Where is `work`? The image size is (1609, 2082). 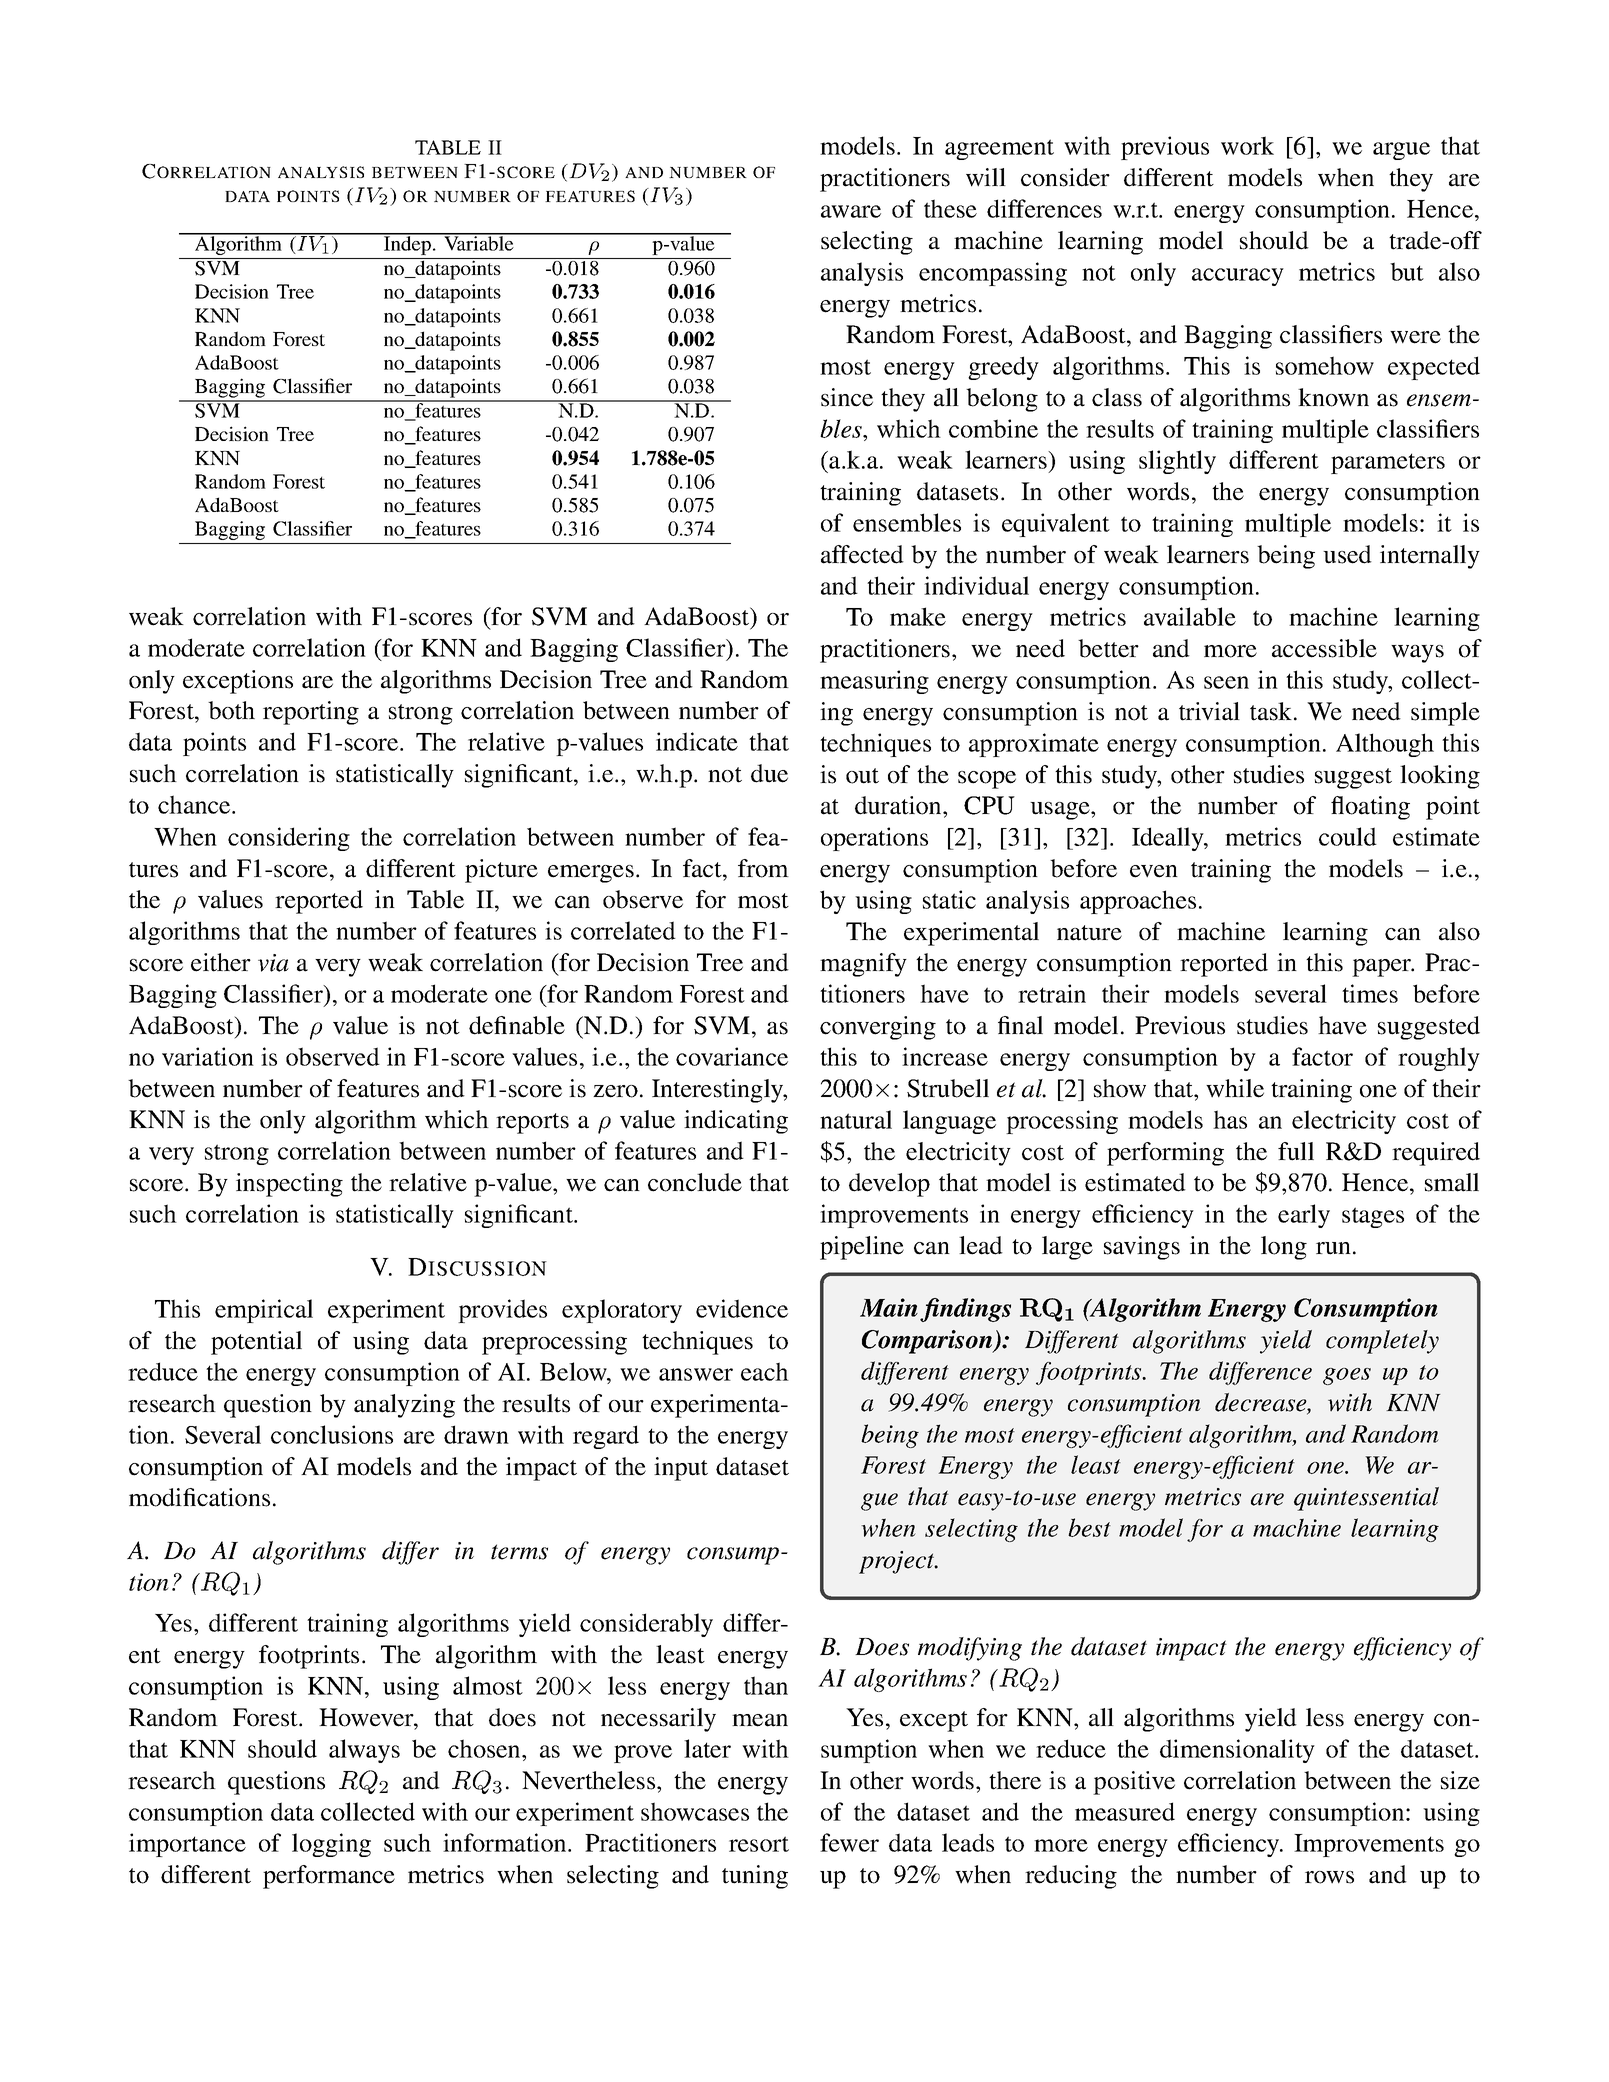 work is located at coordinates (1247, 145).
